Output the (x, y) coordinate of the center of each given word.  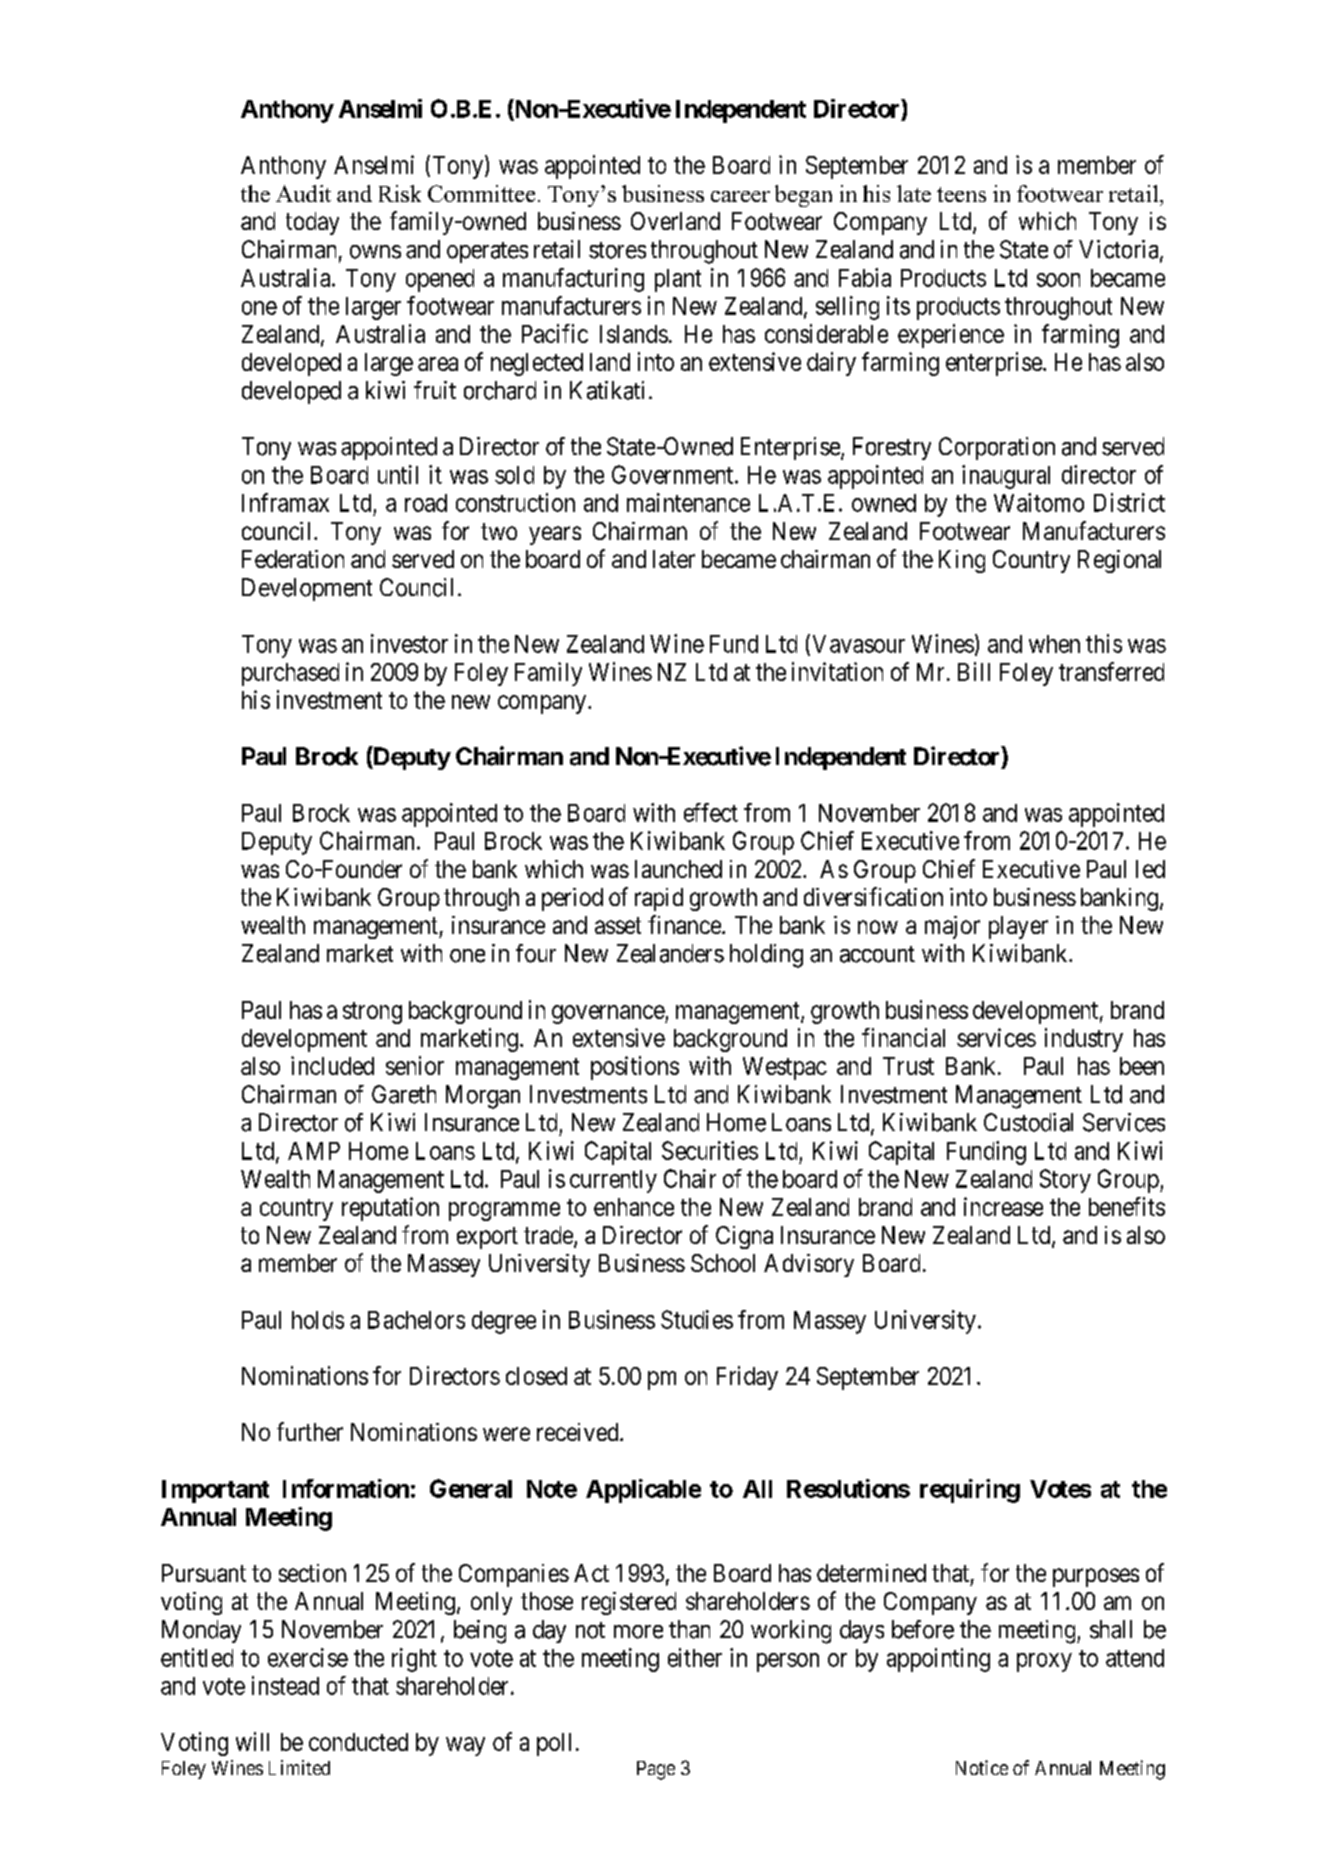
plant (678, 280)
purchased (290, 674)
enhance (634, 1207)
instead (285, 1685)
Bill (974, 671)
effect (711, 812)
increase (1003, 1206)
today (312, 223)
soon (1058, 280)
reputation (390, 1209)
